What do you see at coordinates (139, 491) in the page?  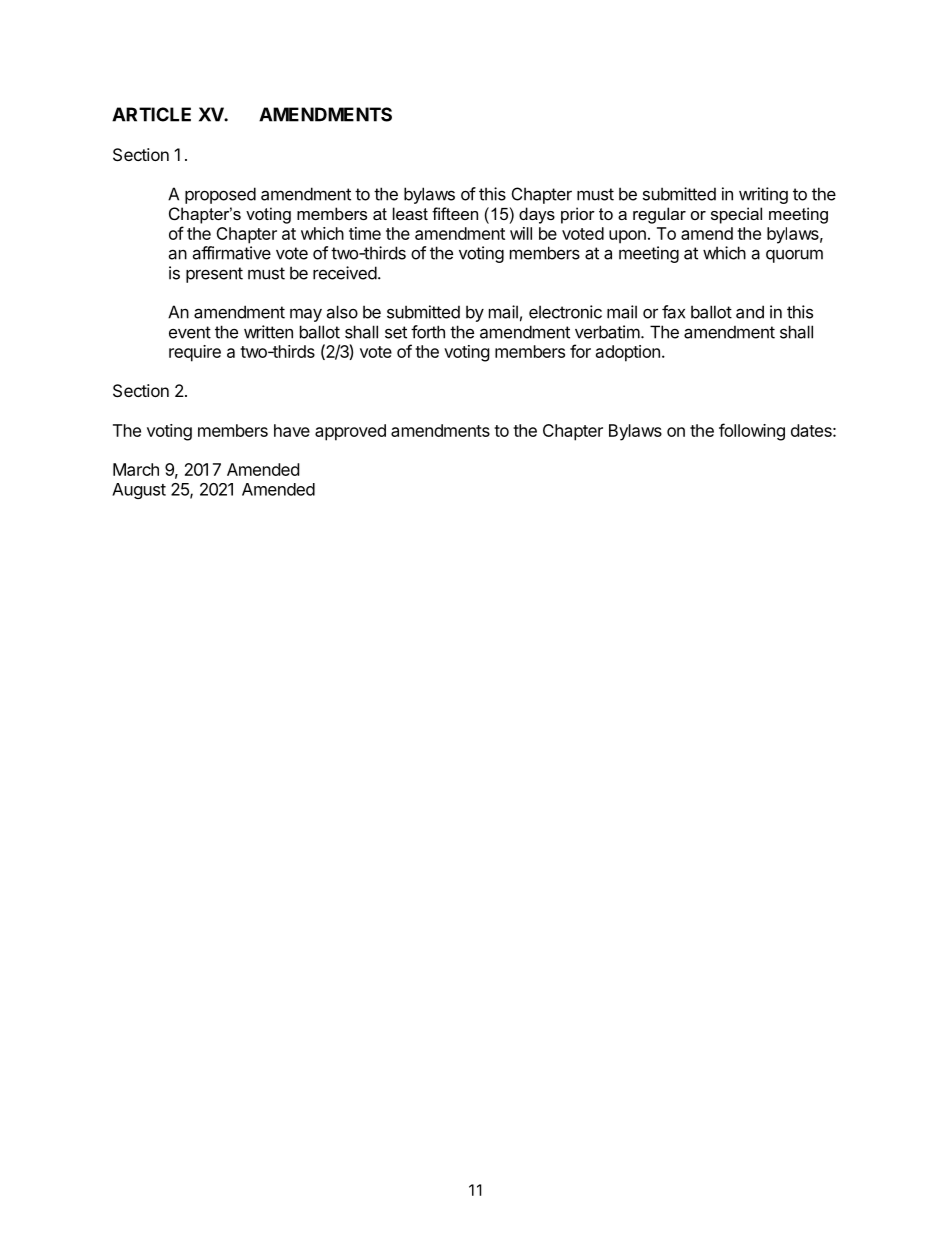 I see `August` at bounding box center [139, 491].
